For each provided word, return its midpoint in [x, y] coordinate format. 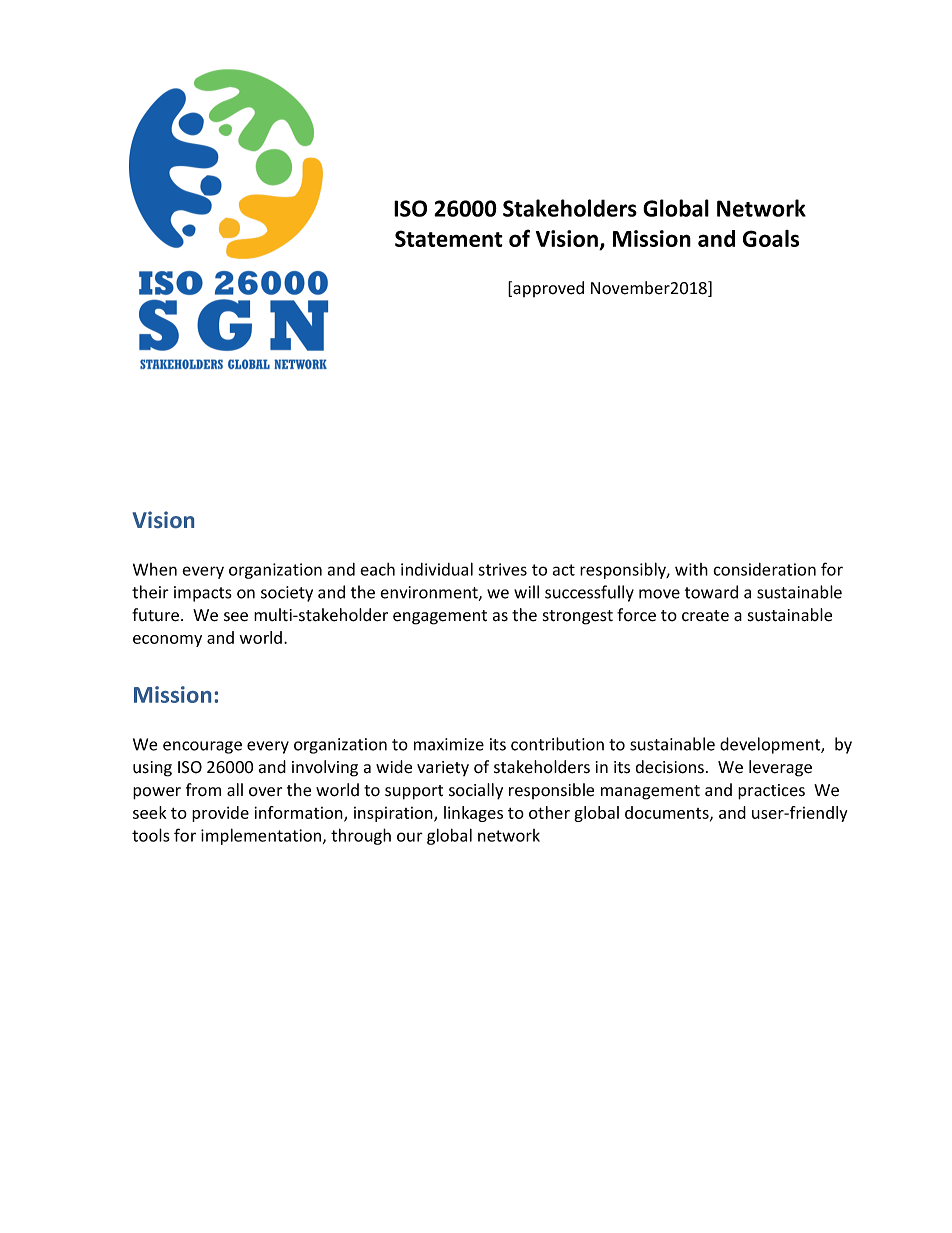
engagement [440, 617]
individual [437, 569]
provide [220, 814]
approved [547, 289]
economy [167, 641]
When [155, 569]
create [705, 616]
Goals [771, 238]
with [691, 569]
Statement [449, 238]
